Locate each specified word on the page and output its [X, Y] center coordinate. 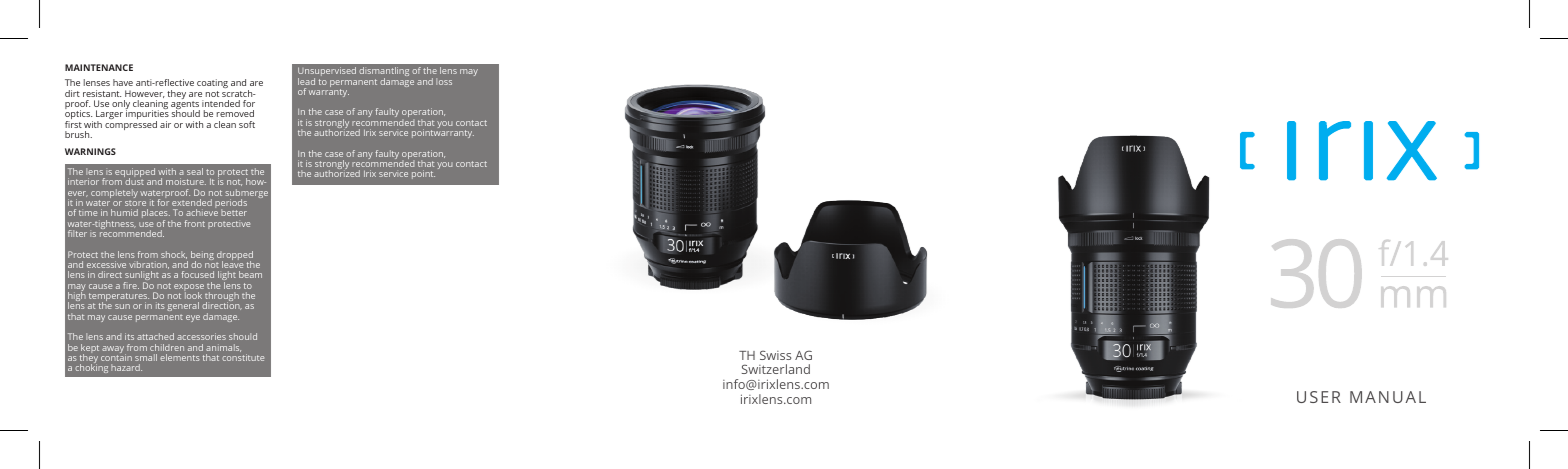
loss [444, 81]
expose [189, 289]
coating [212, 85]
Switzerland [776, 369]
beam [250, 274]
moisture [186, 181]
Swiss [775, 355]
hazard [126, 367]
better [234, 212]
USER [1319, 397]
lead [306, 81]
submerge [246, 195]
